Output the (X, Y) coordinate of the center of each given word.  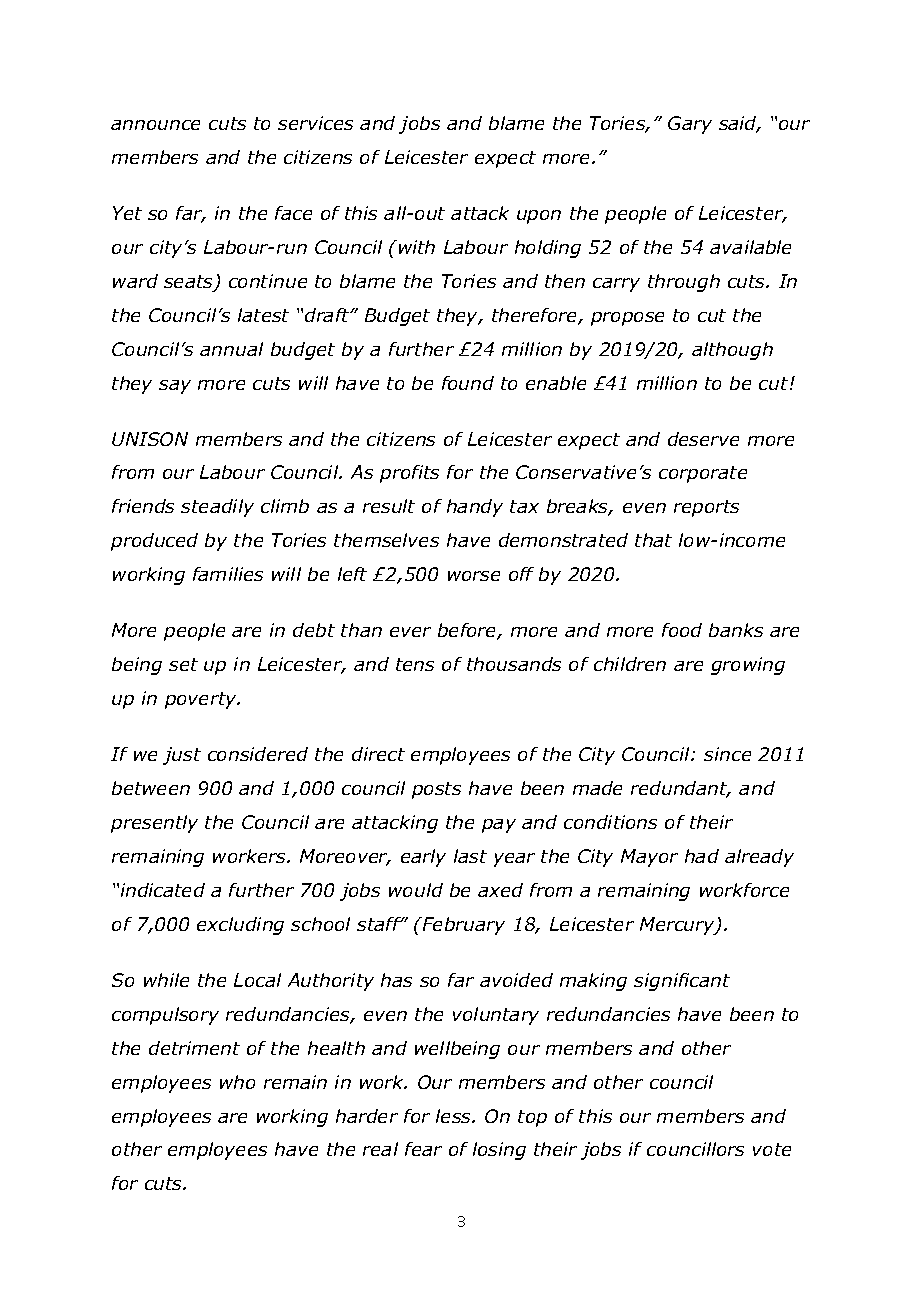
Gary (690, 125)
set (183, 664)
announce (155, 125)
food (682, 630)
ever (410, 632)
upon (539, 217)
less (455, 1116)
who (237, 1082)
